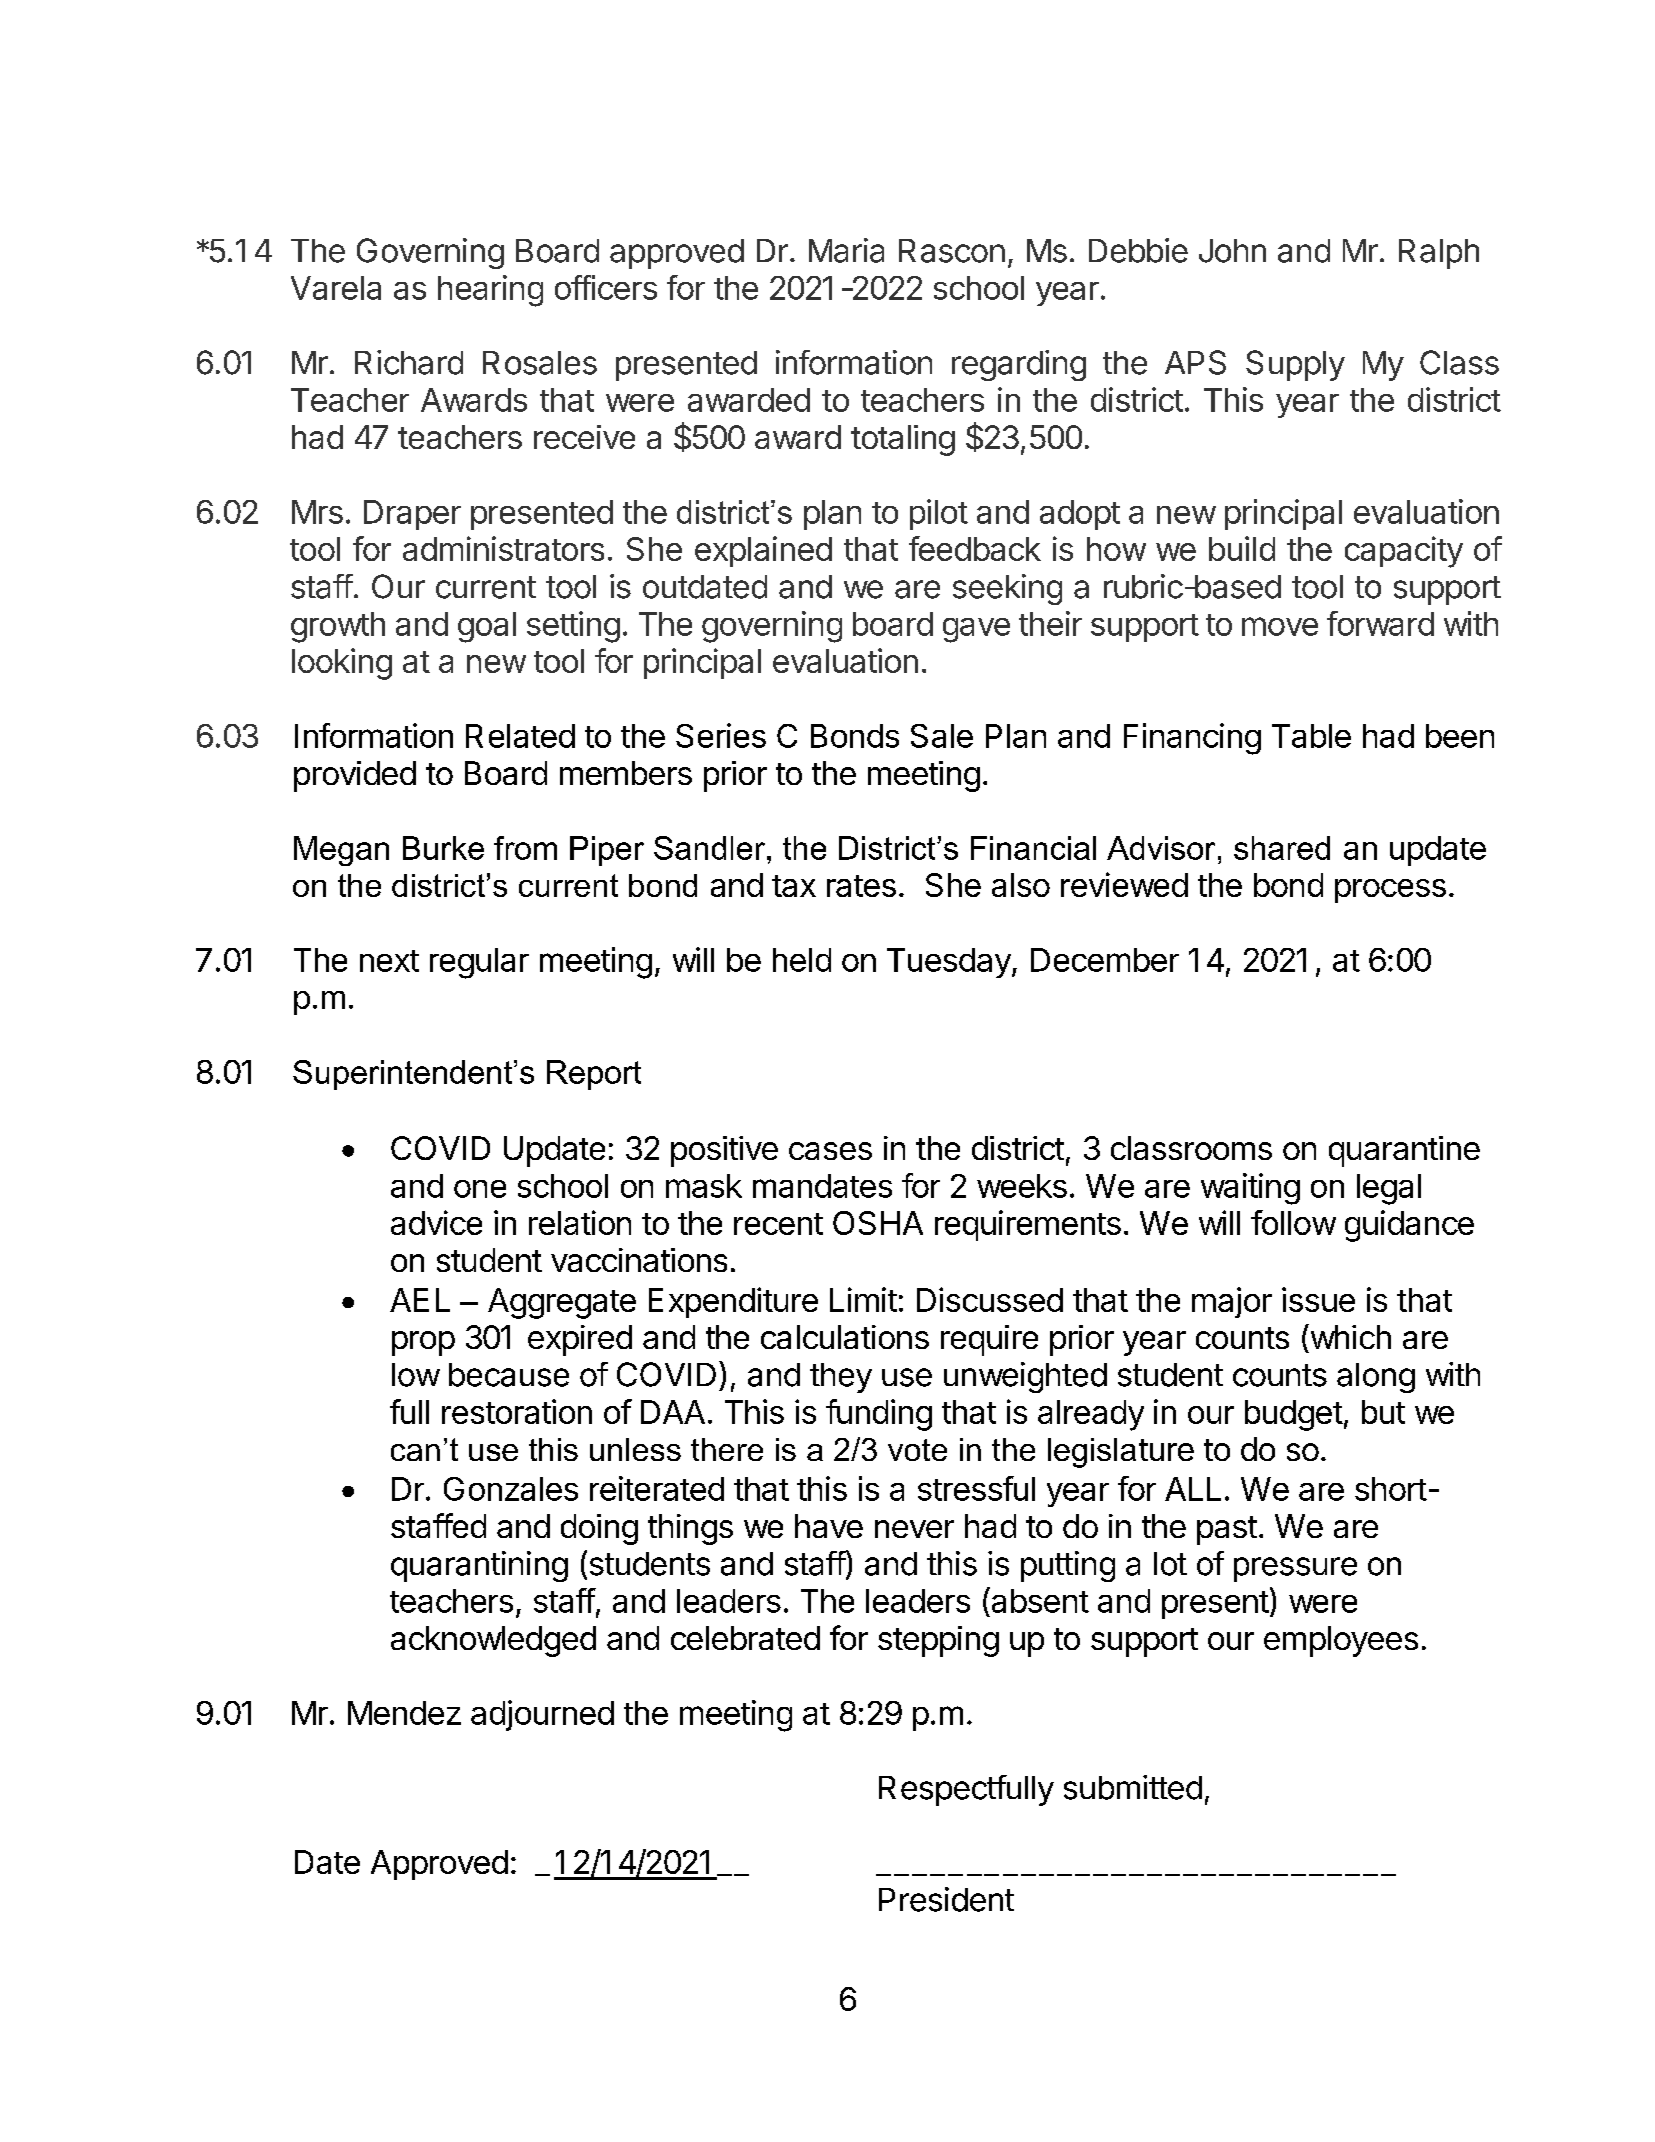  What do you see at coordinates (946, 1899) in the page?
I see `President` at bounding box center [946, 1899].
